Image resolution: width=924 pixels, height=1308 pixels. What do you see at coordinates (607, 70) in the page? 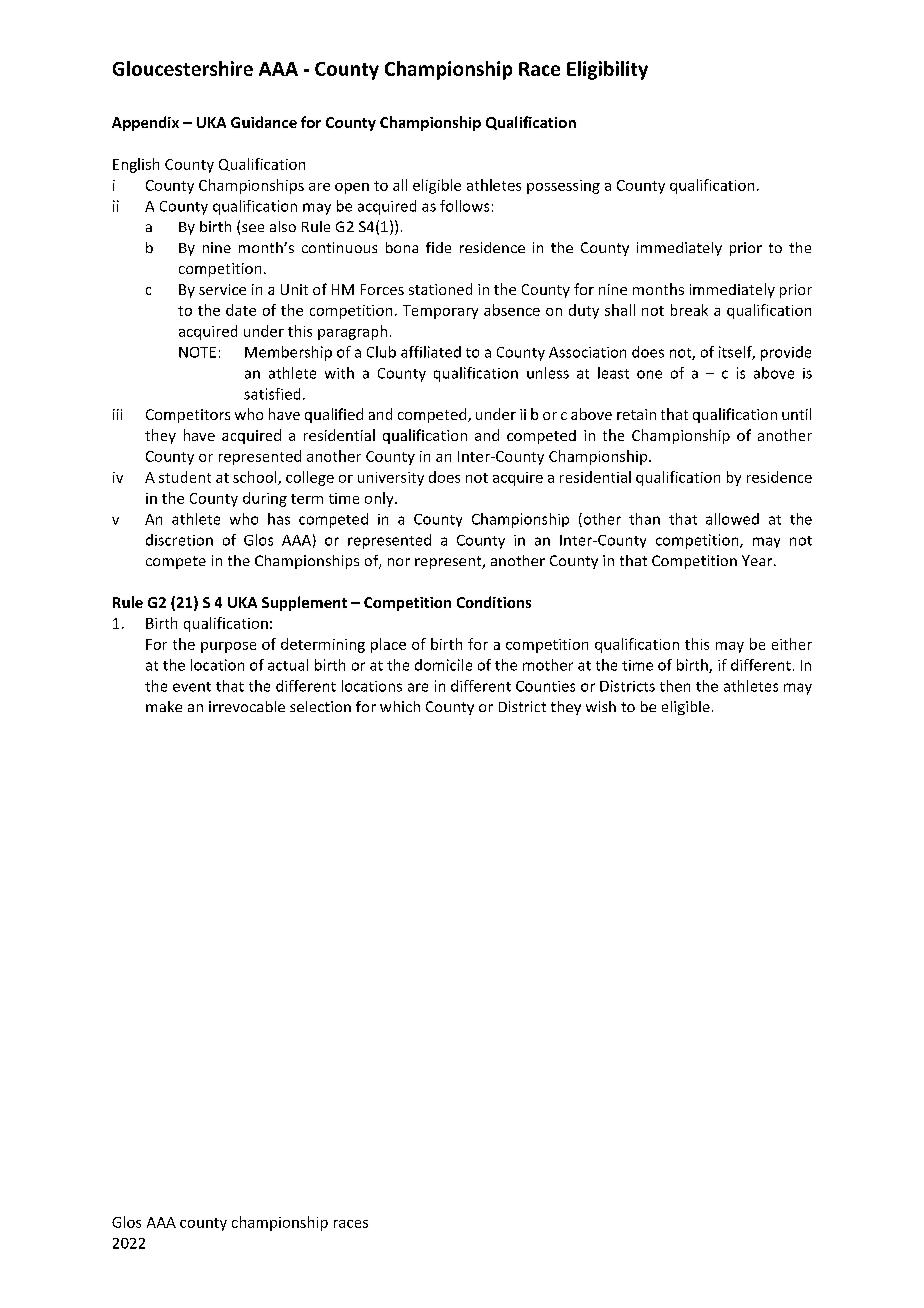
I see `Eligibility` at bounding box center [607, 70].
